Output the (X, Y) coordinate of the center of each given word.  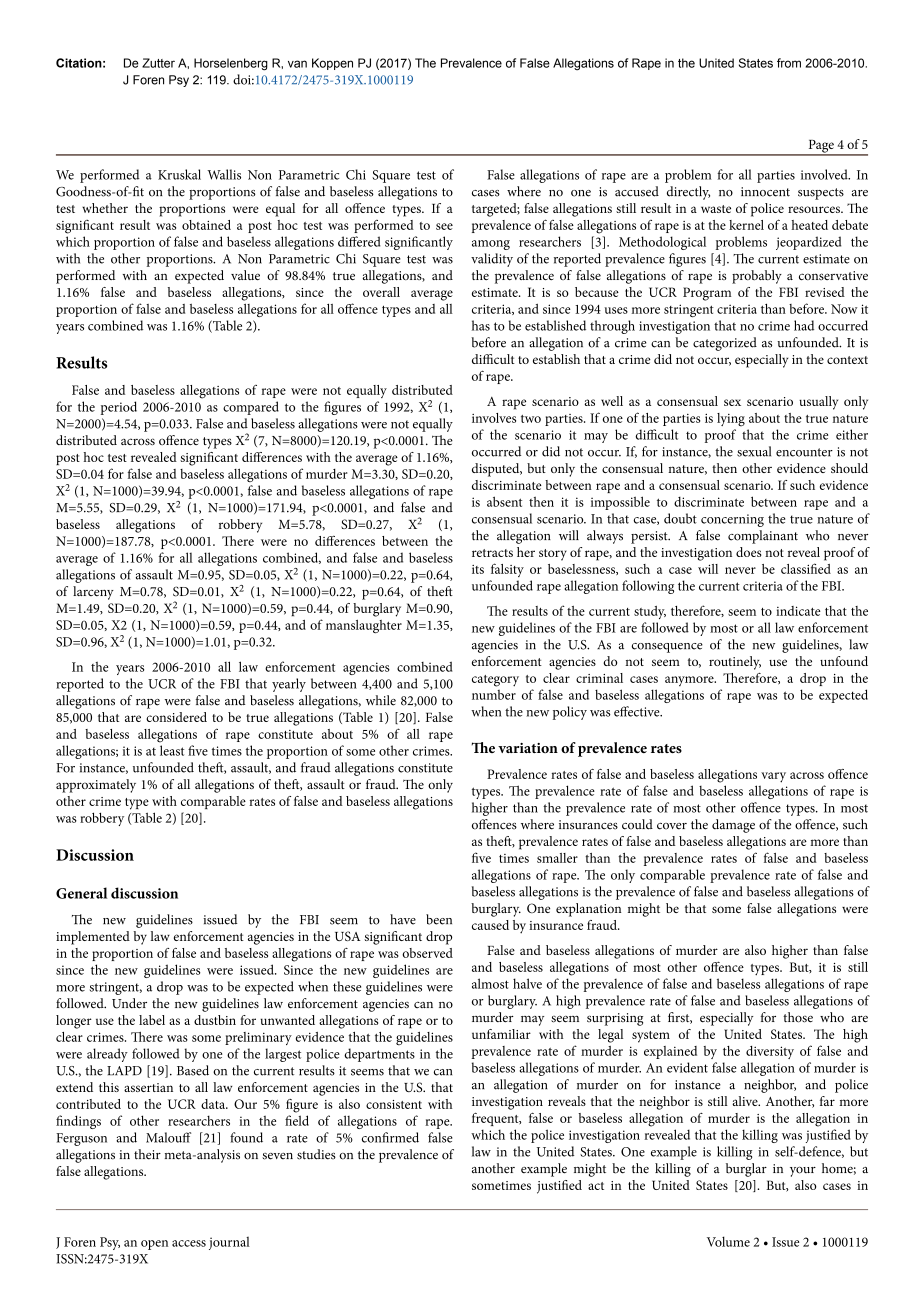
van (297, 64)
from (789, 63)
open (154, 1245)
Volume (728, 1241)
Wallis (224, 174)
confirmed (390, 1137)
